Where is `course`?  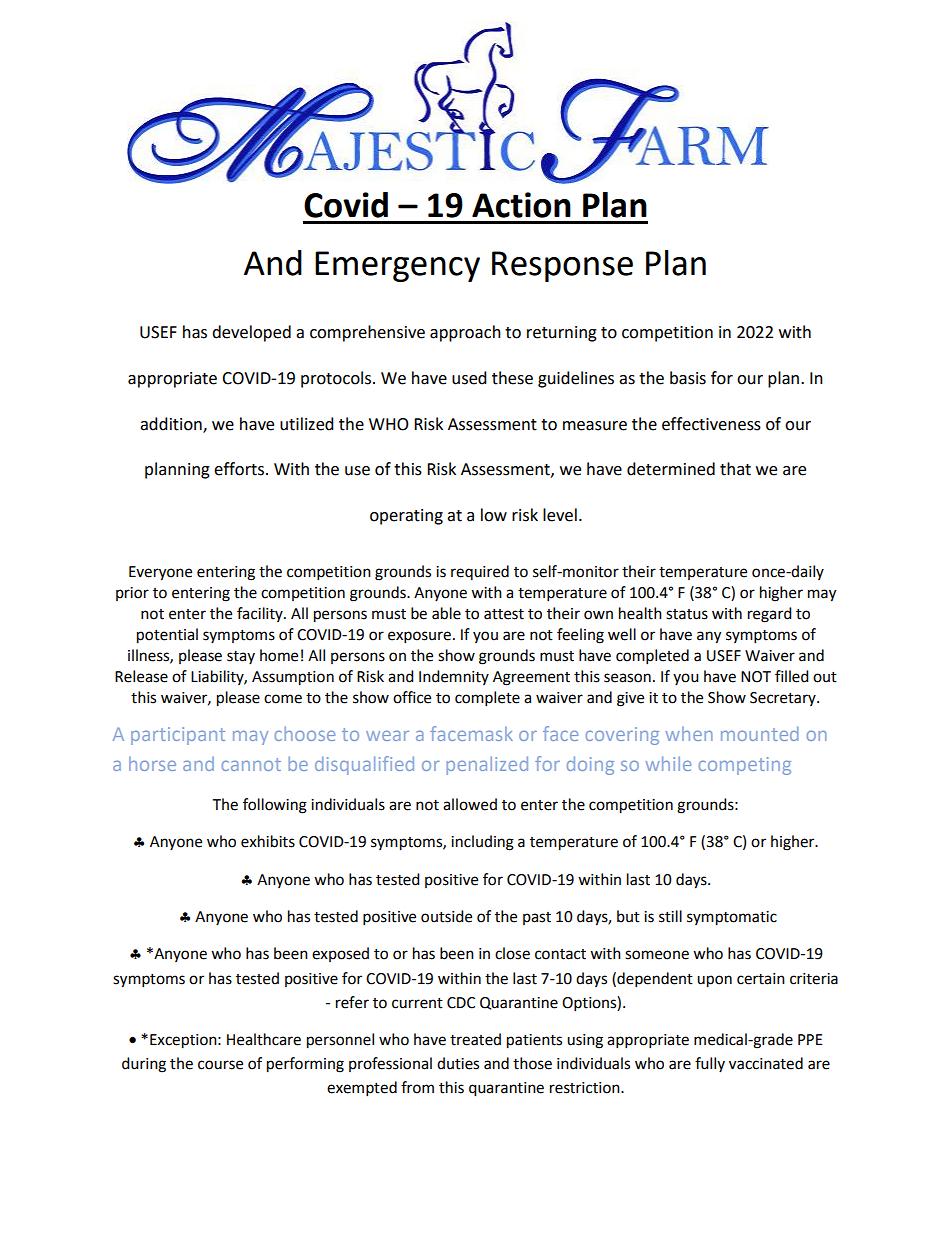
course is located at coordinates (220, 1065).
